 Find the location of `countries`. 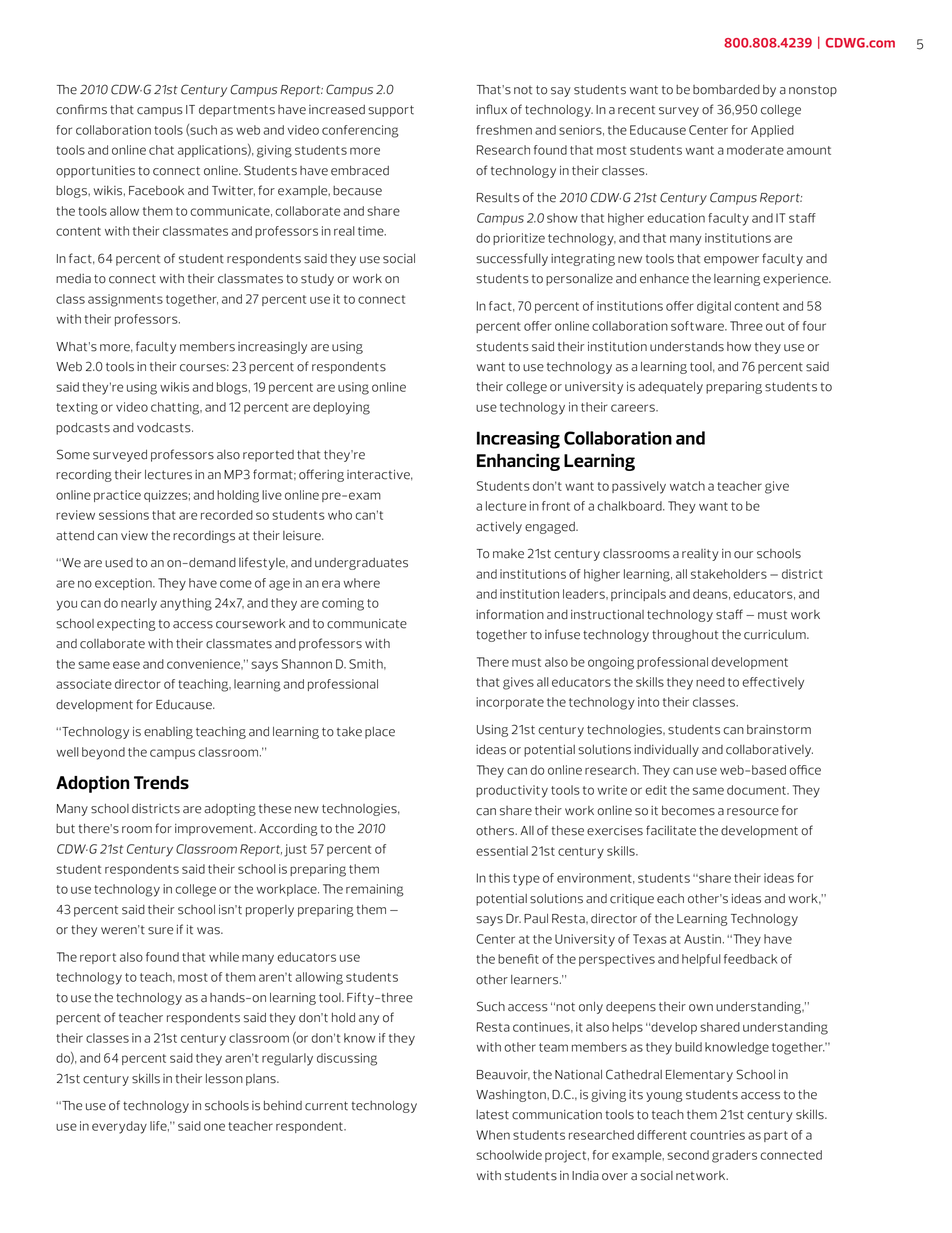

countries is located at coordinates (717, 1135).
